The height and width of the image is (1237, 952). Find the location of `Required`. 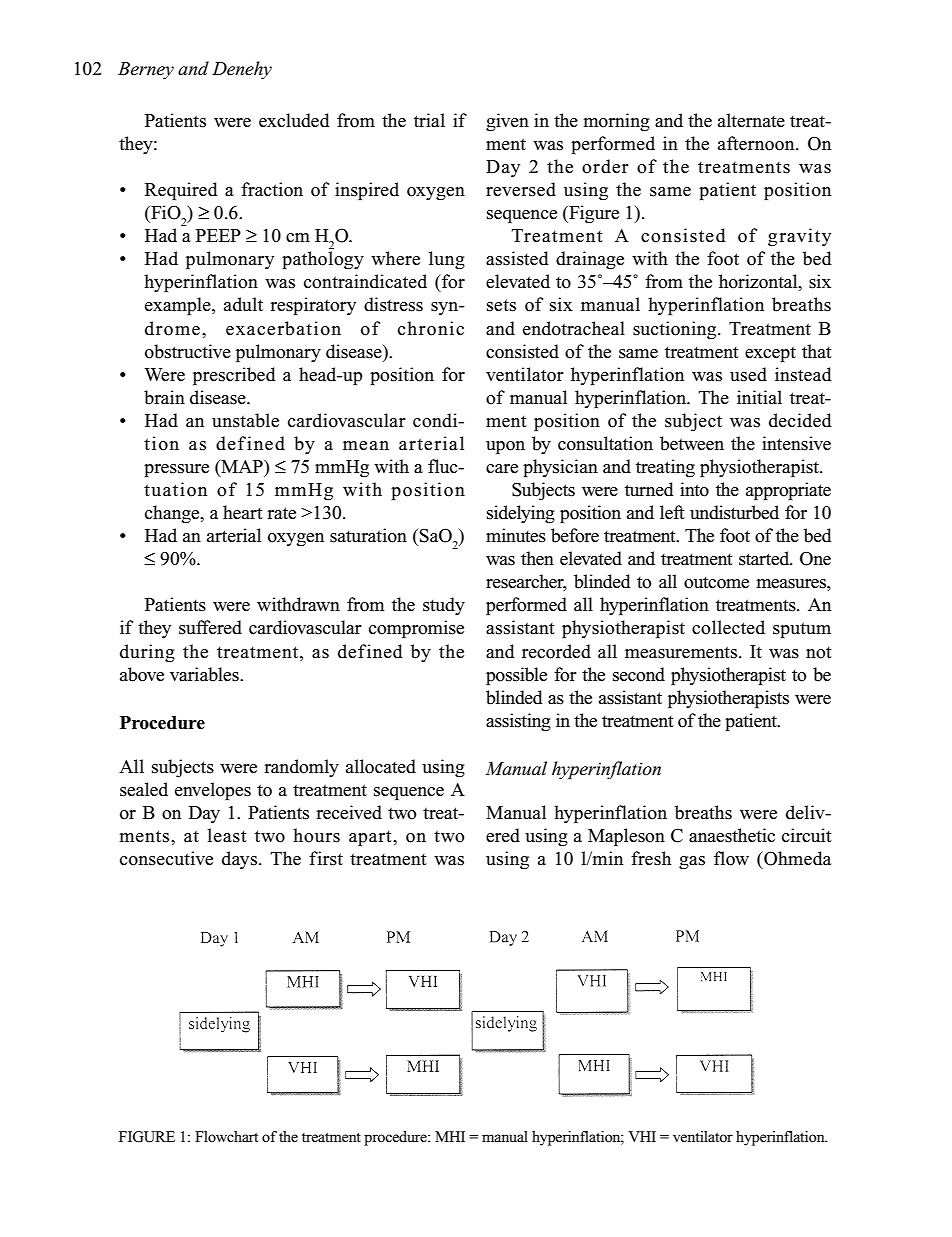

Required is located at coordinates (181, 191).
